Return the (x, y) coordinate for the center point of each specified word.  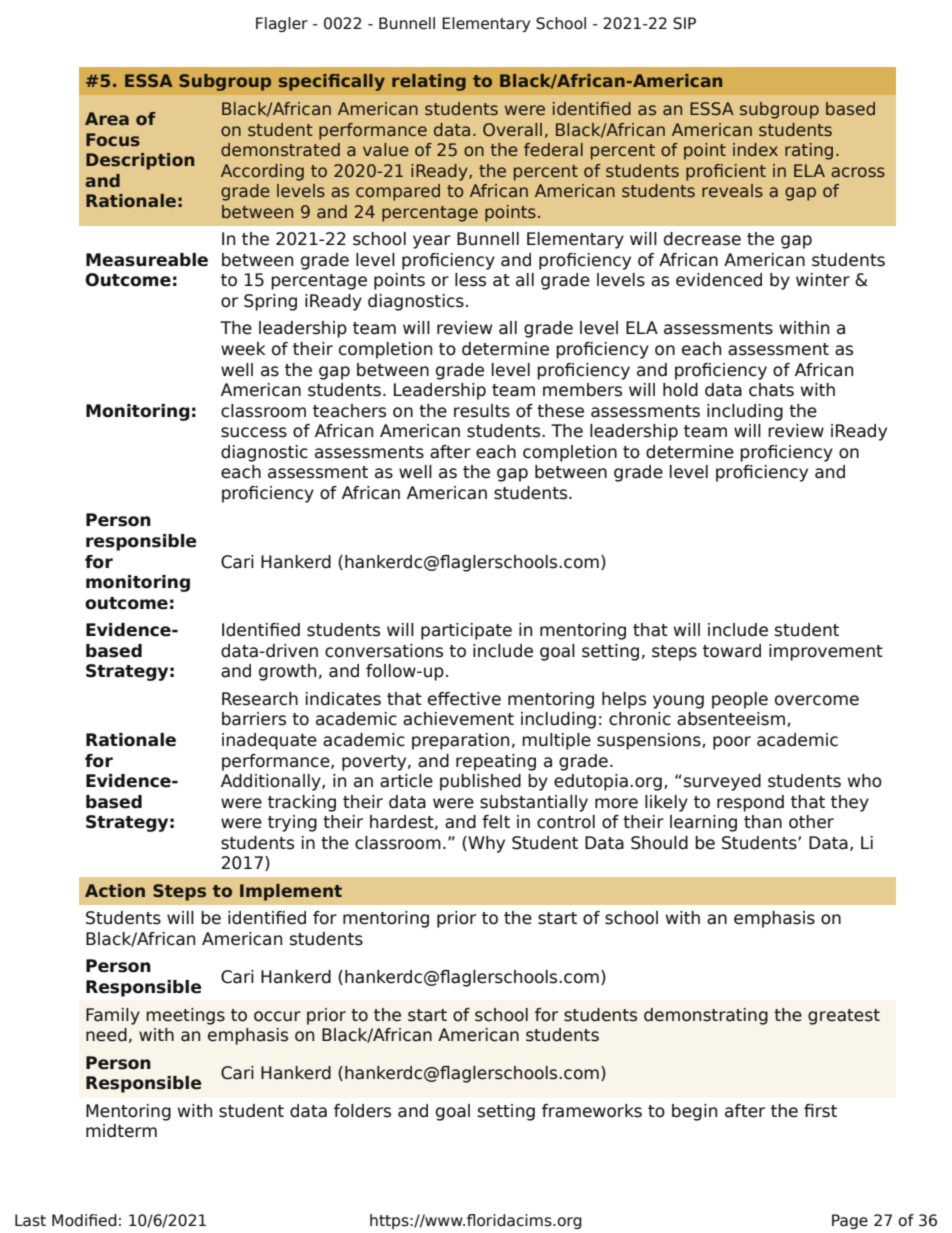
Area (107, 118)
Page (850, 1221)
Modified (84, 1220)
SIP (684, 23)
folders (362, 1111)
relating (429, 82)
